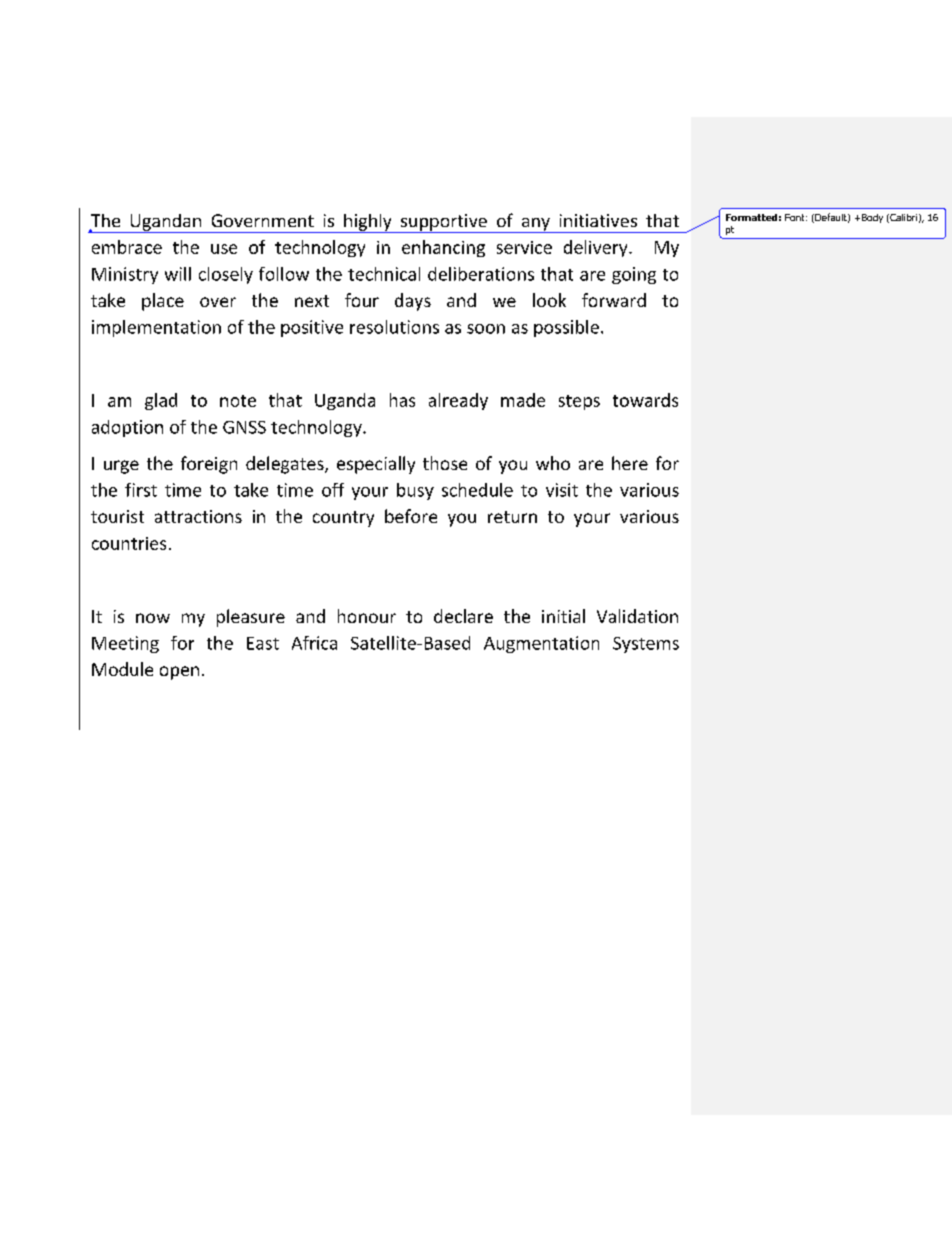  I want to click on countries, so click(129, 543).
